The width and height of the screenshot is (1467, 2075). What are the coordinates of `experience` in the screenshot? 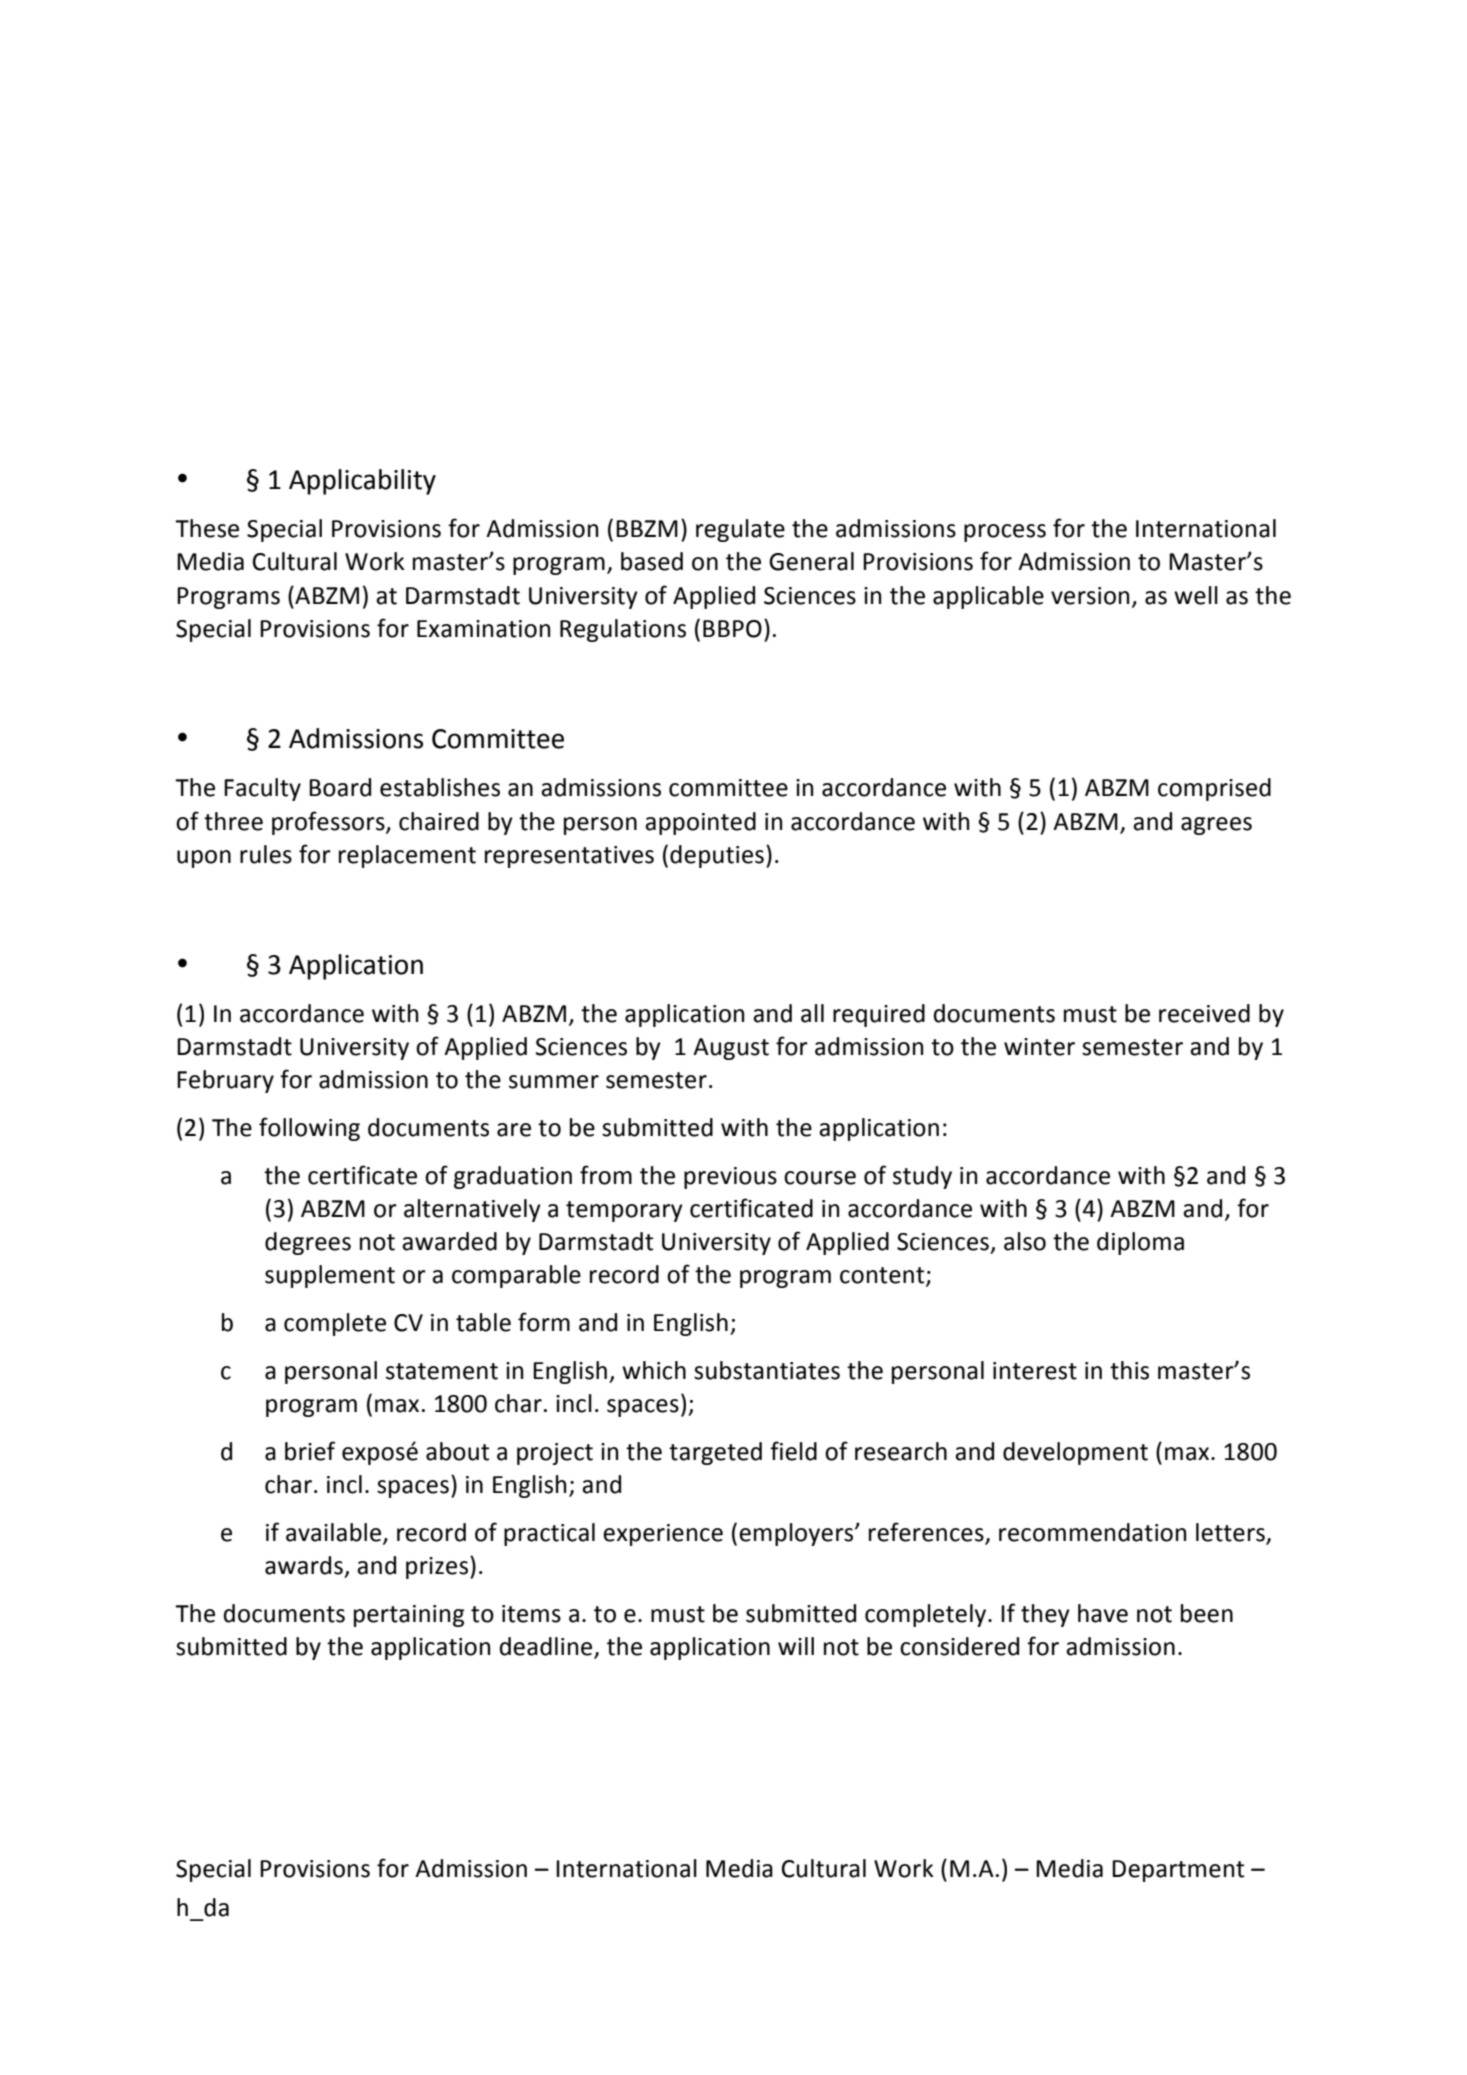 It's located at (663, 1535).
